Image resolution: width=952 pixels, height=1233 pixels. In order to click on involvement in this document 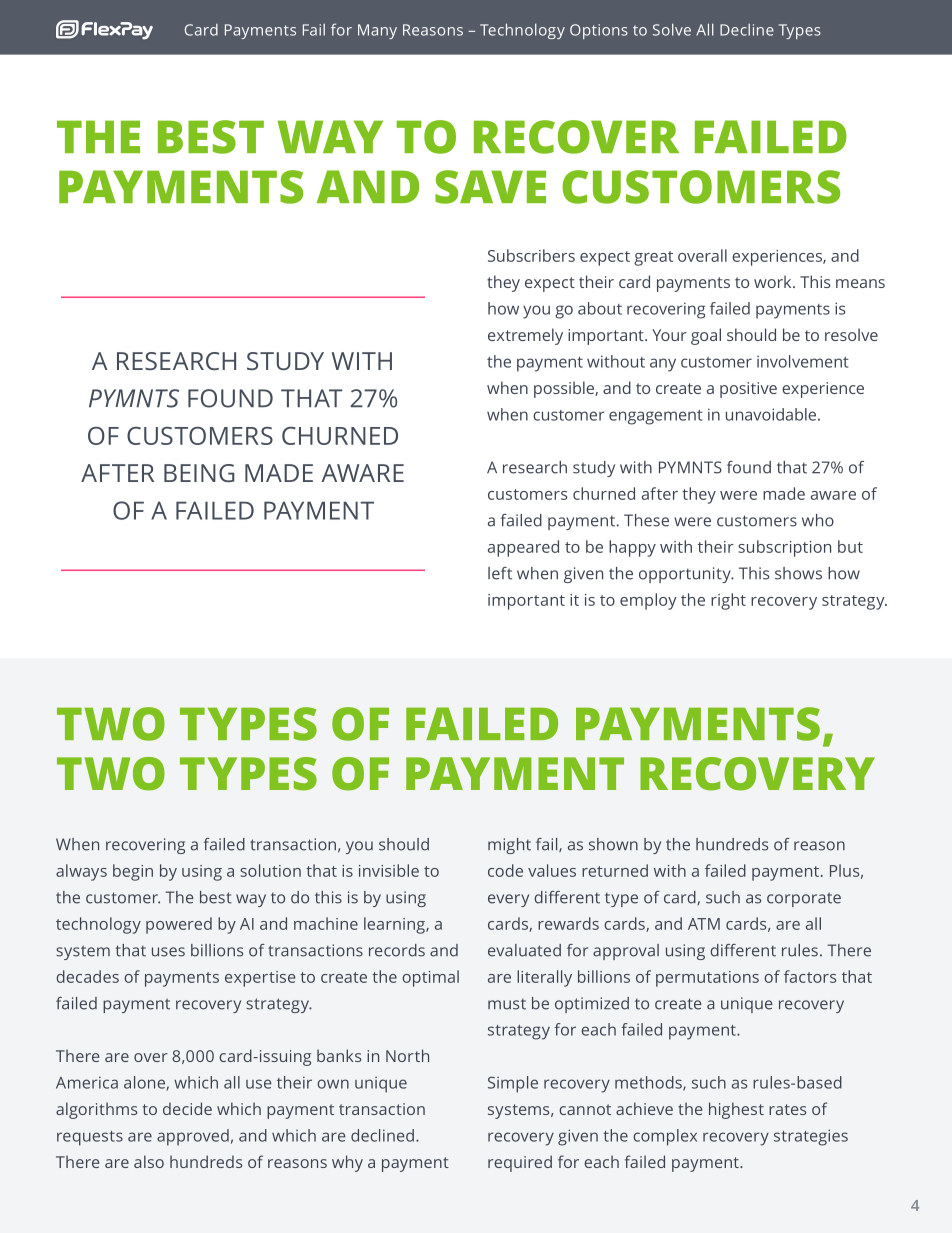, I will do `click(803, 361)`.
